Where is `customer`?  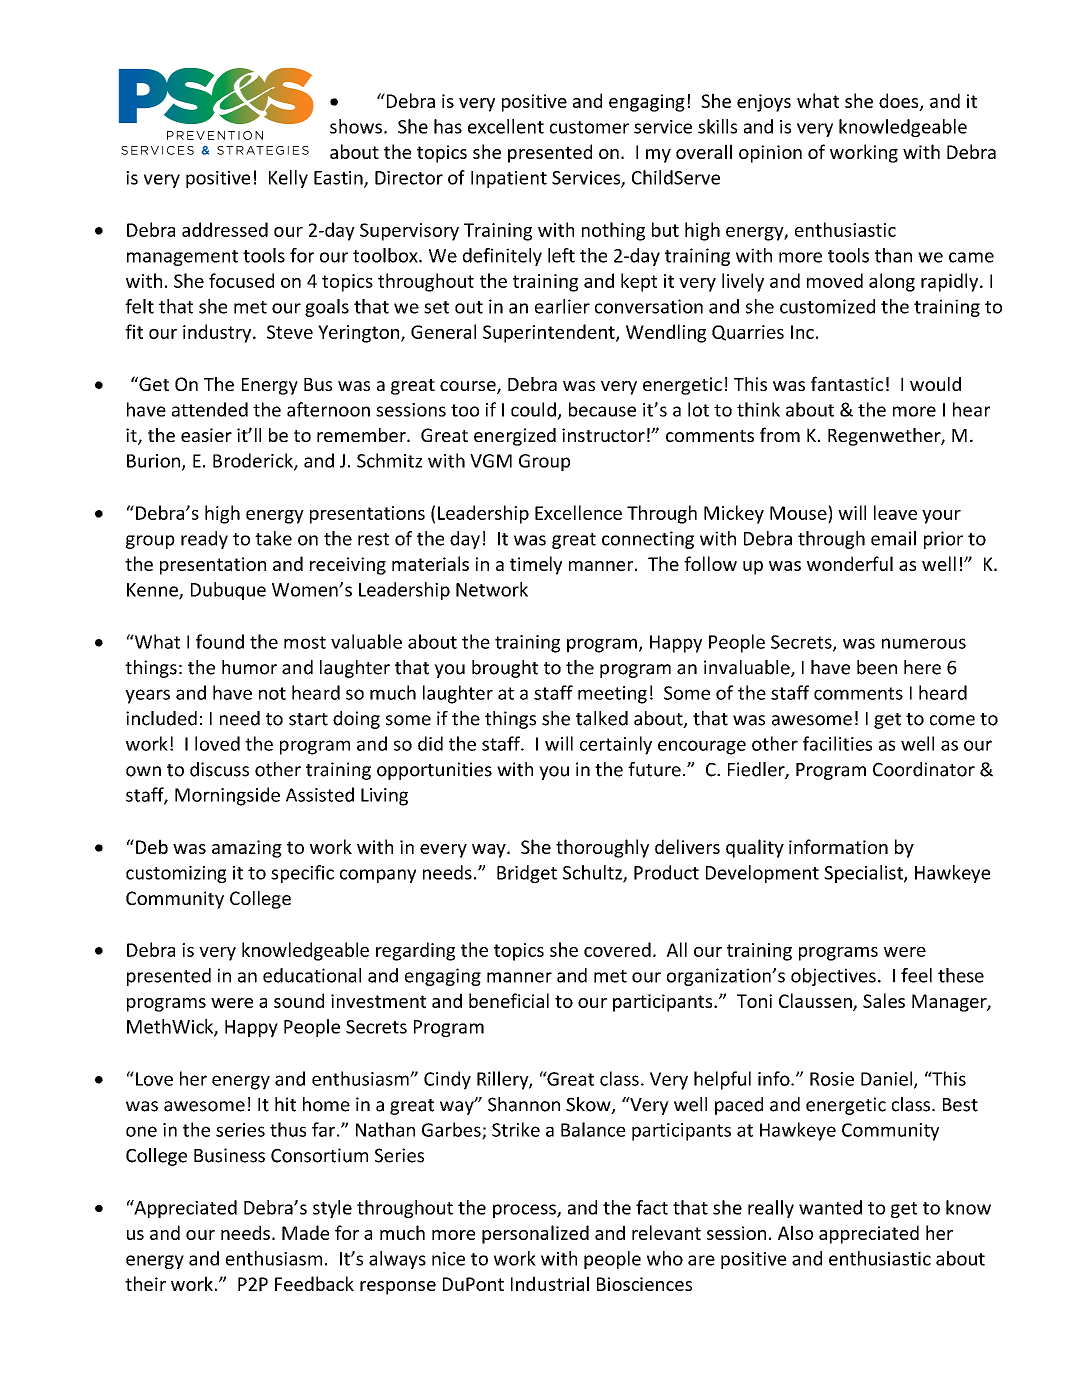 customer is located at coordinates (589, 127).
